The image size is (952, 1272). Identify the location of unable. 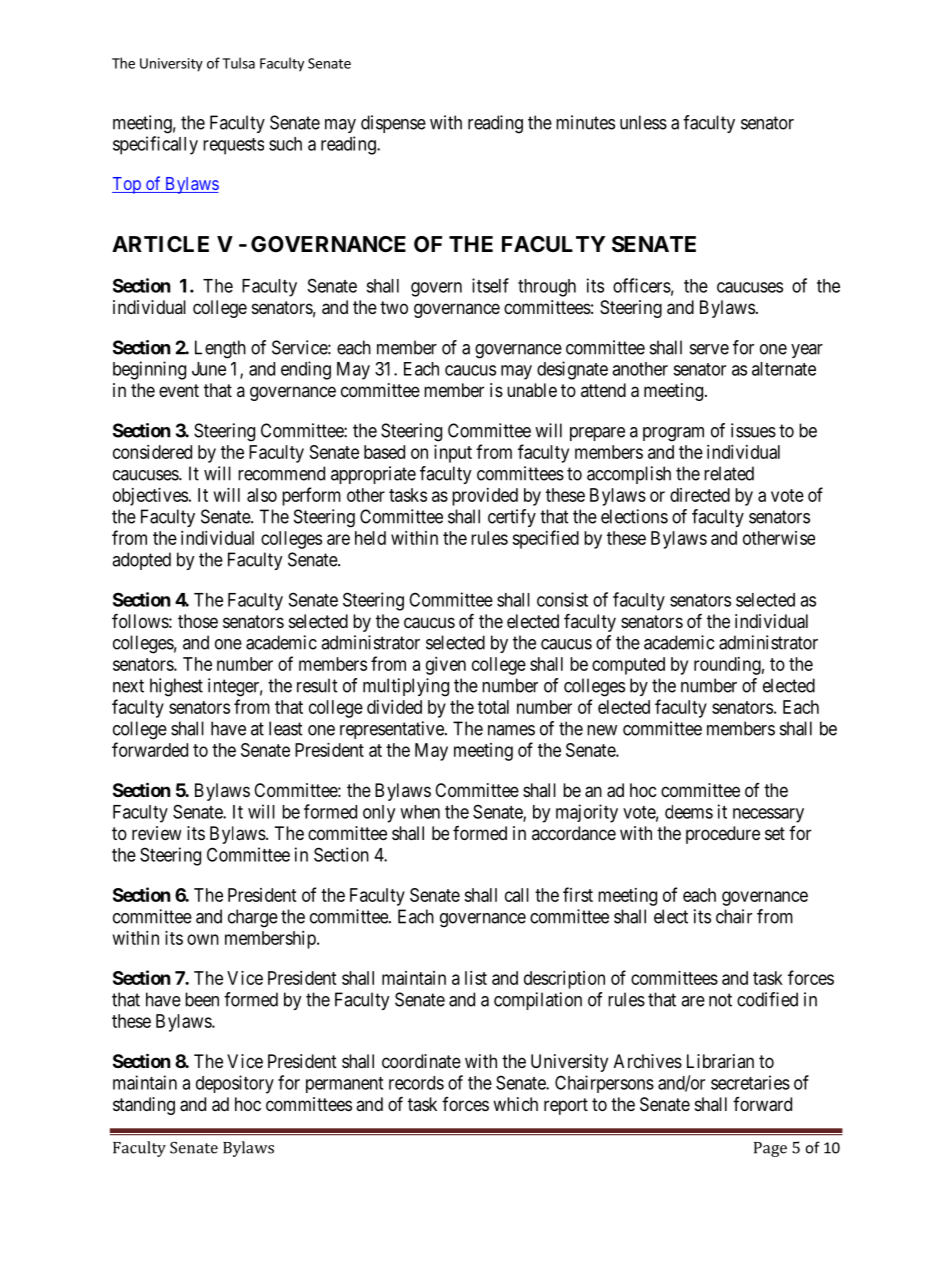
(532, 390).
